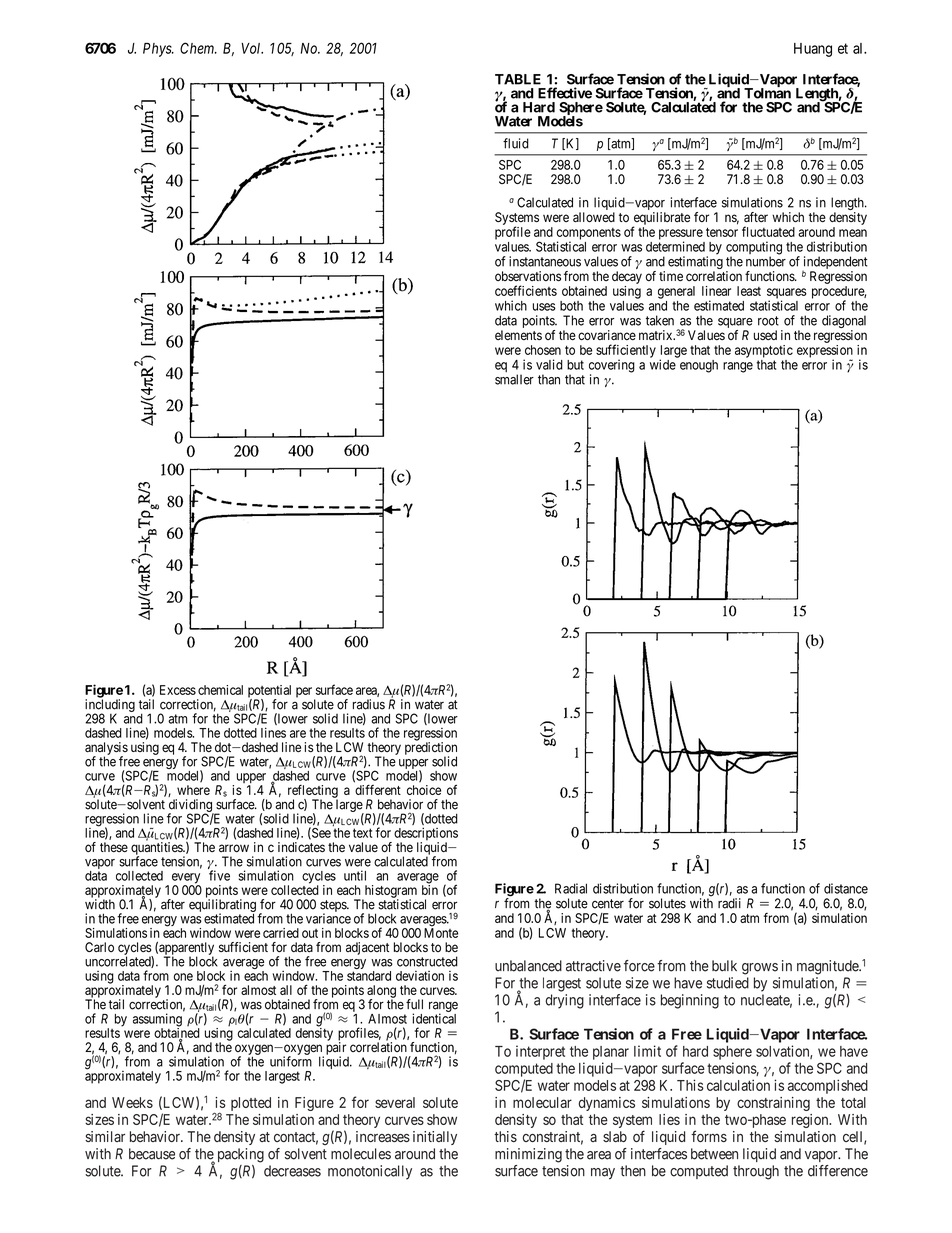  Describe the element at coordinates (813, 50) in the screenshot. I see `Huang` at that location.
